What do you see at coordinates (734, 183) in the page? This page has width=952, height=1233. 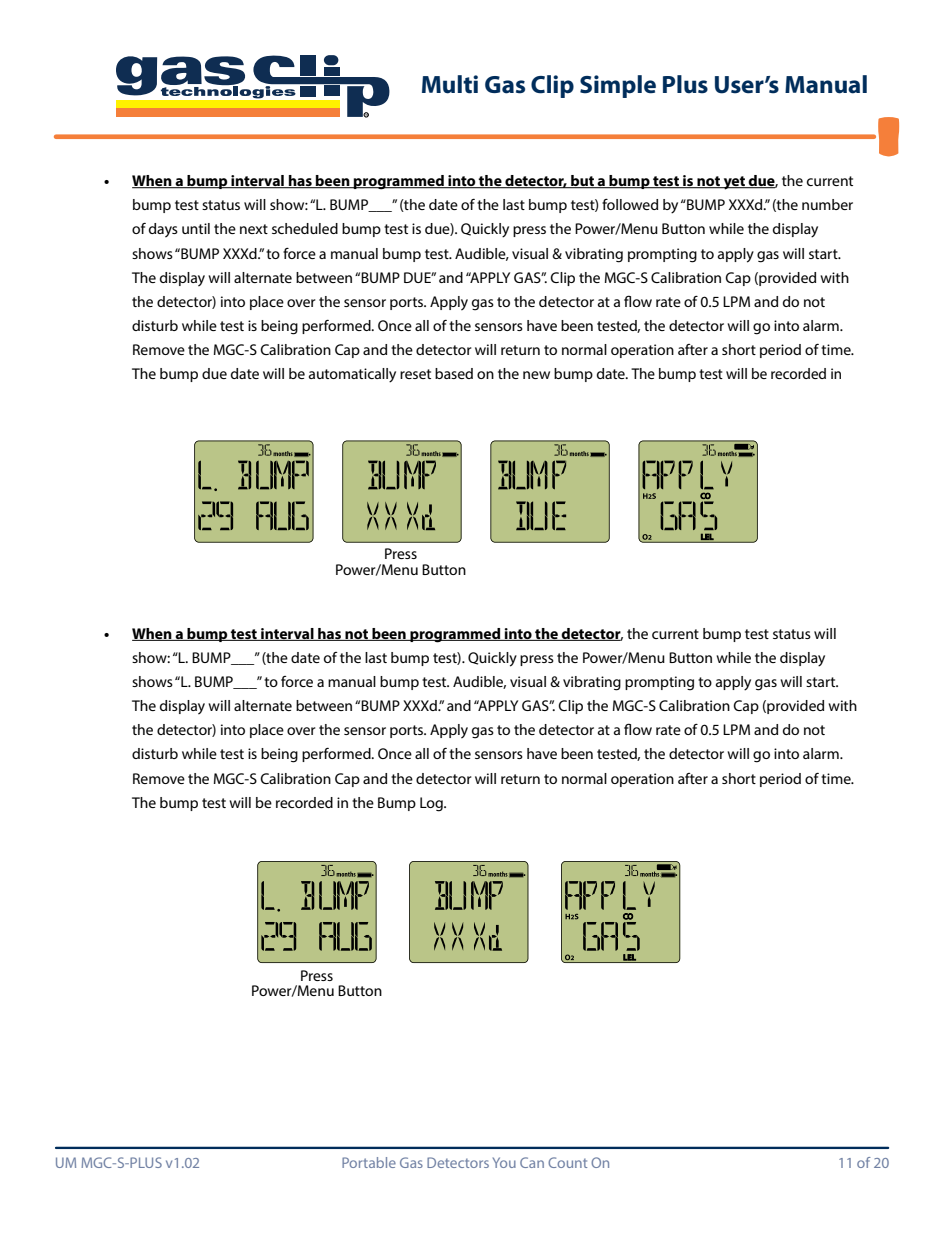 I see `yet` at bounding box center [734, 183].
